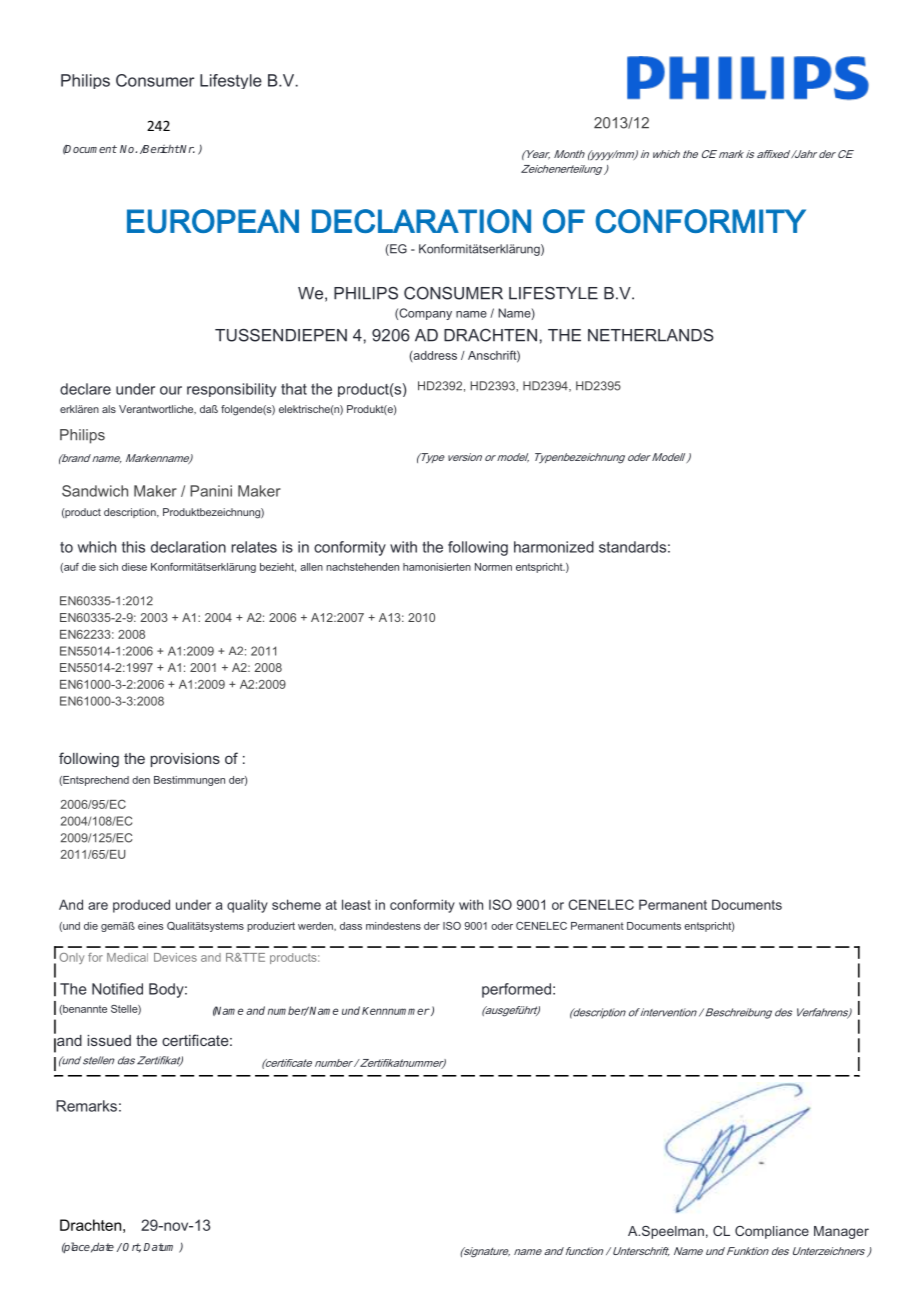 This image has width=924, height=1308. I want to click on Compliance, so click(772, 1232).
